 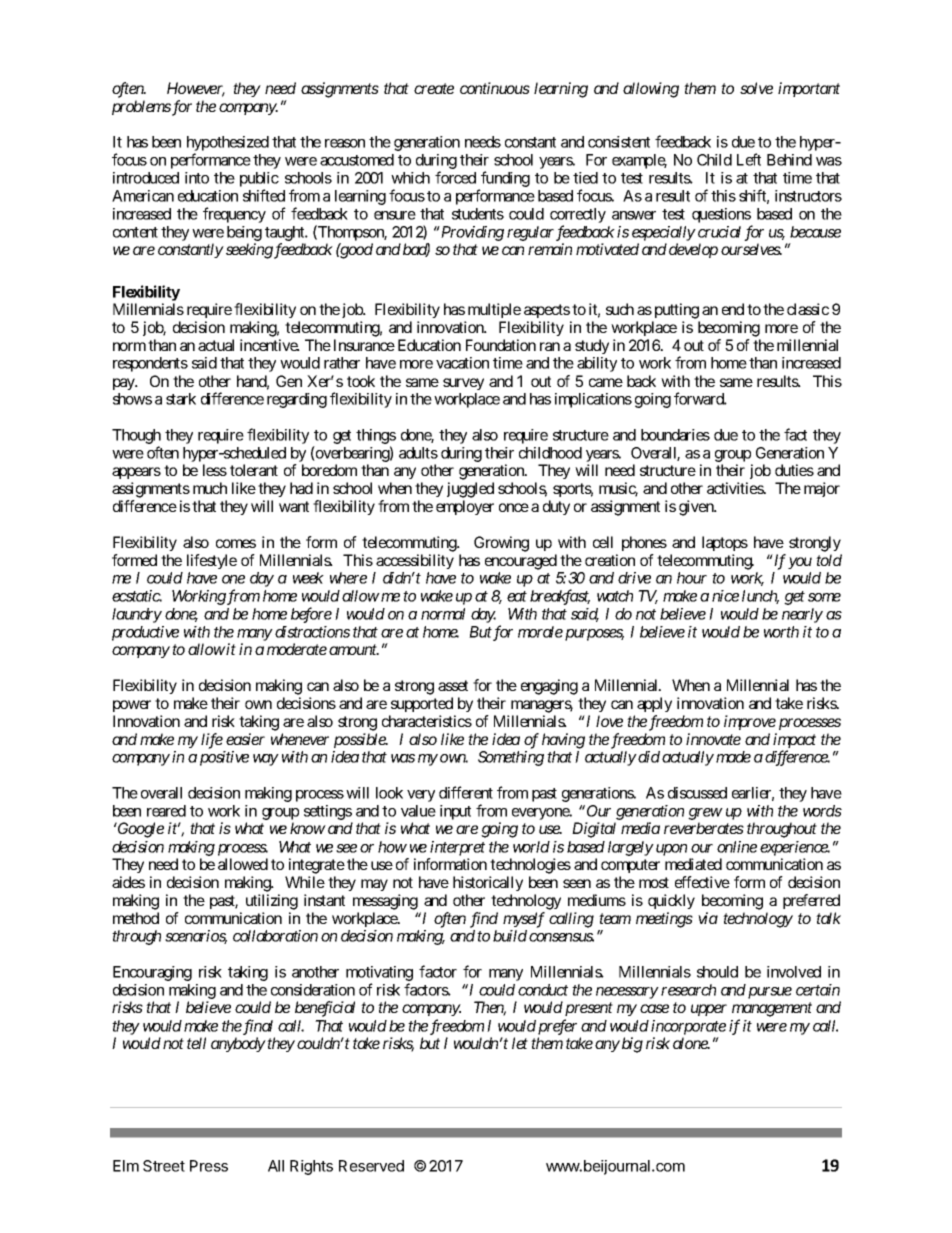 What do you see at coordinates (228, 145) in the image?
I see `hypothesized` at bounding box center [228, 145].
